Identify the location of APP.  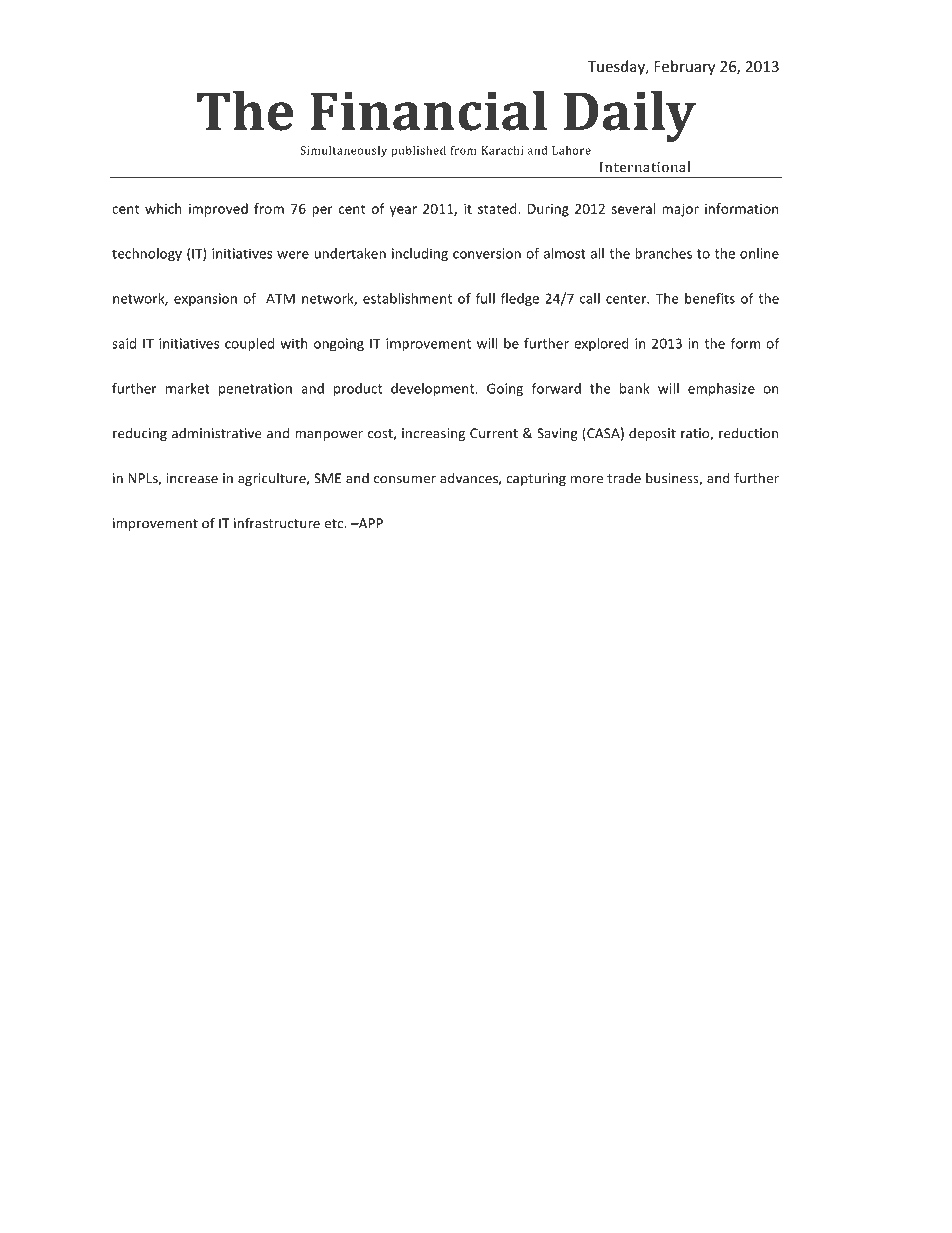
(369, 523).
